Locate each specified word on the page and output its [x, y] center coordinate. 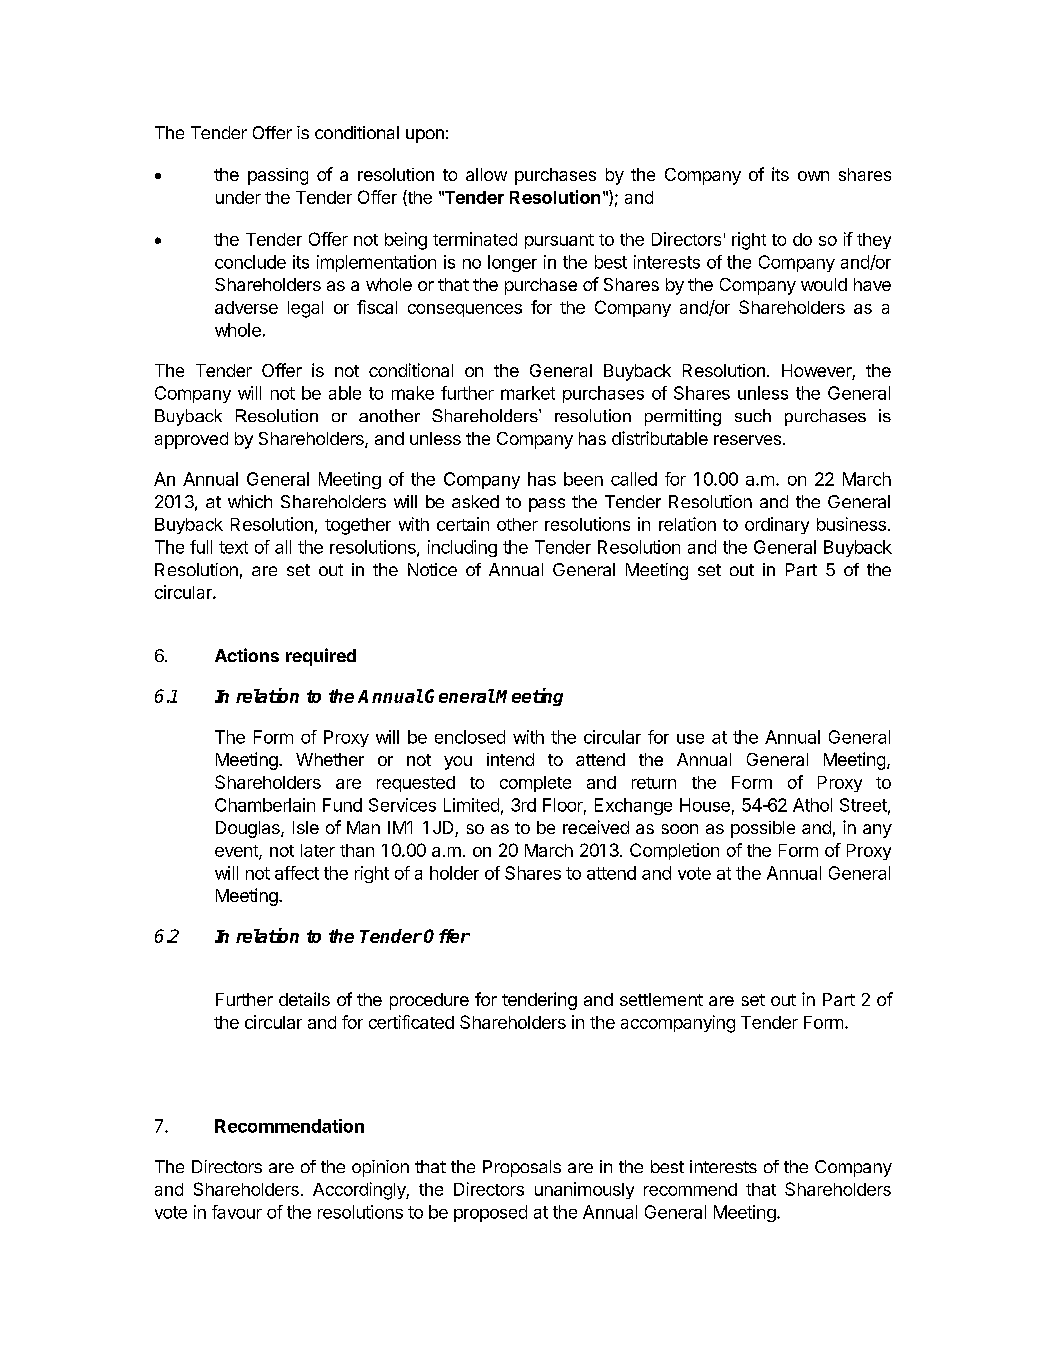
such [753, 415]
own [813, 176]
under [238, 197]
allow [486, 174]
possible [763, 829]
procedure [429, 1001]
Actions [247, 655]
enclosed [470, 737]
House [705, 805]
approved [191, 440]
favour [237, 1212]
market [528, 393]
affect [297, 873]
